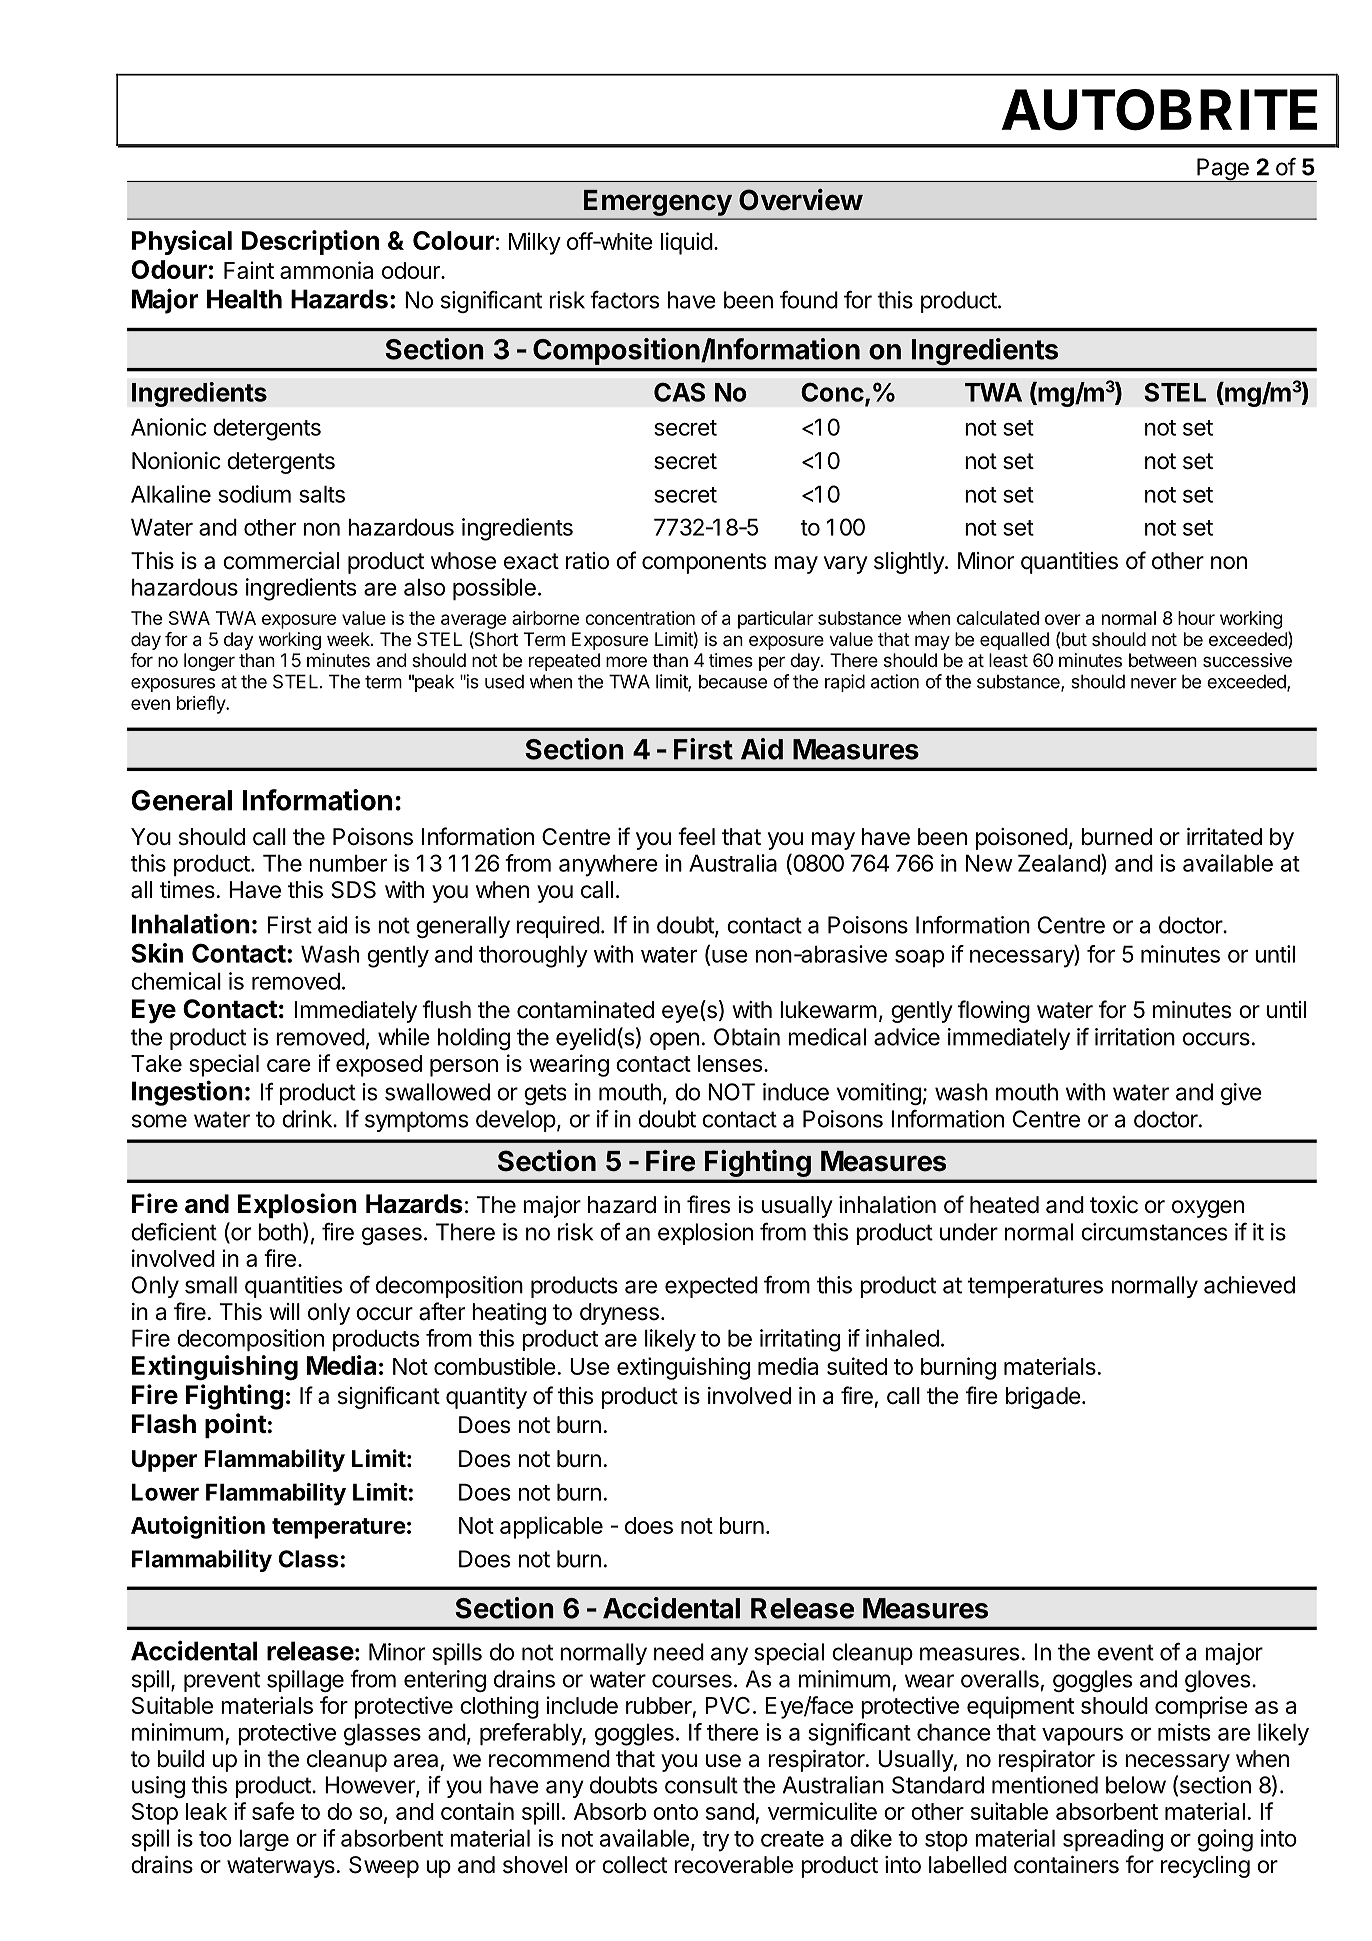  I want to click on between, so click(1163, 660).
